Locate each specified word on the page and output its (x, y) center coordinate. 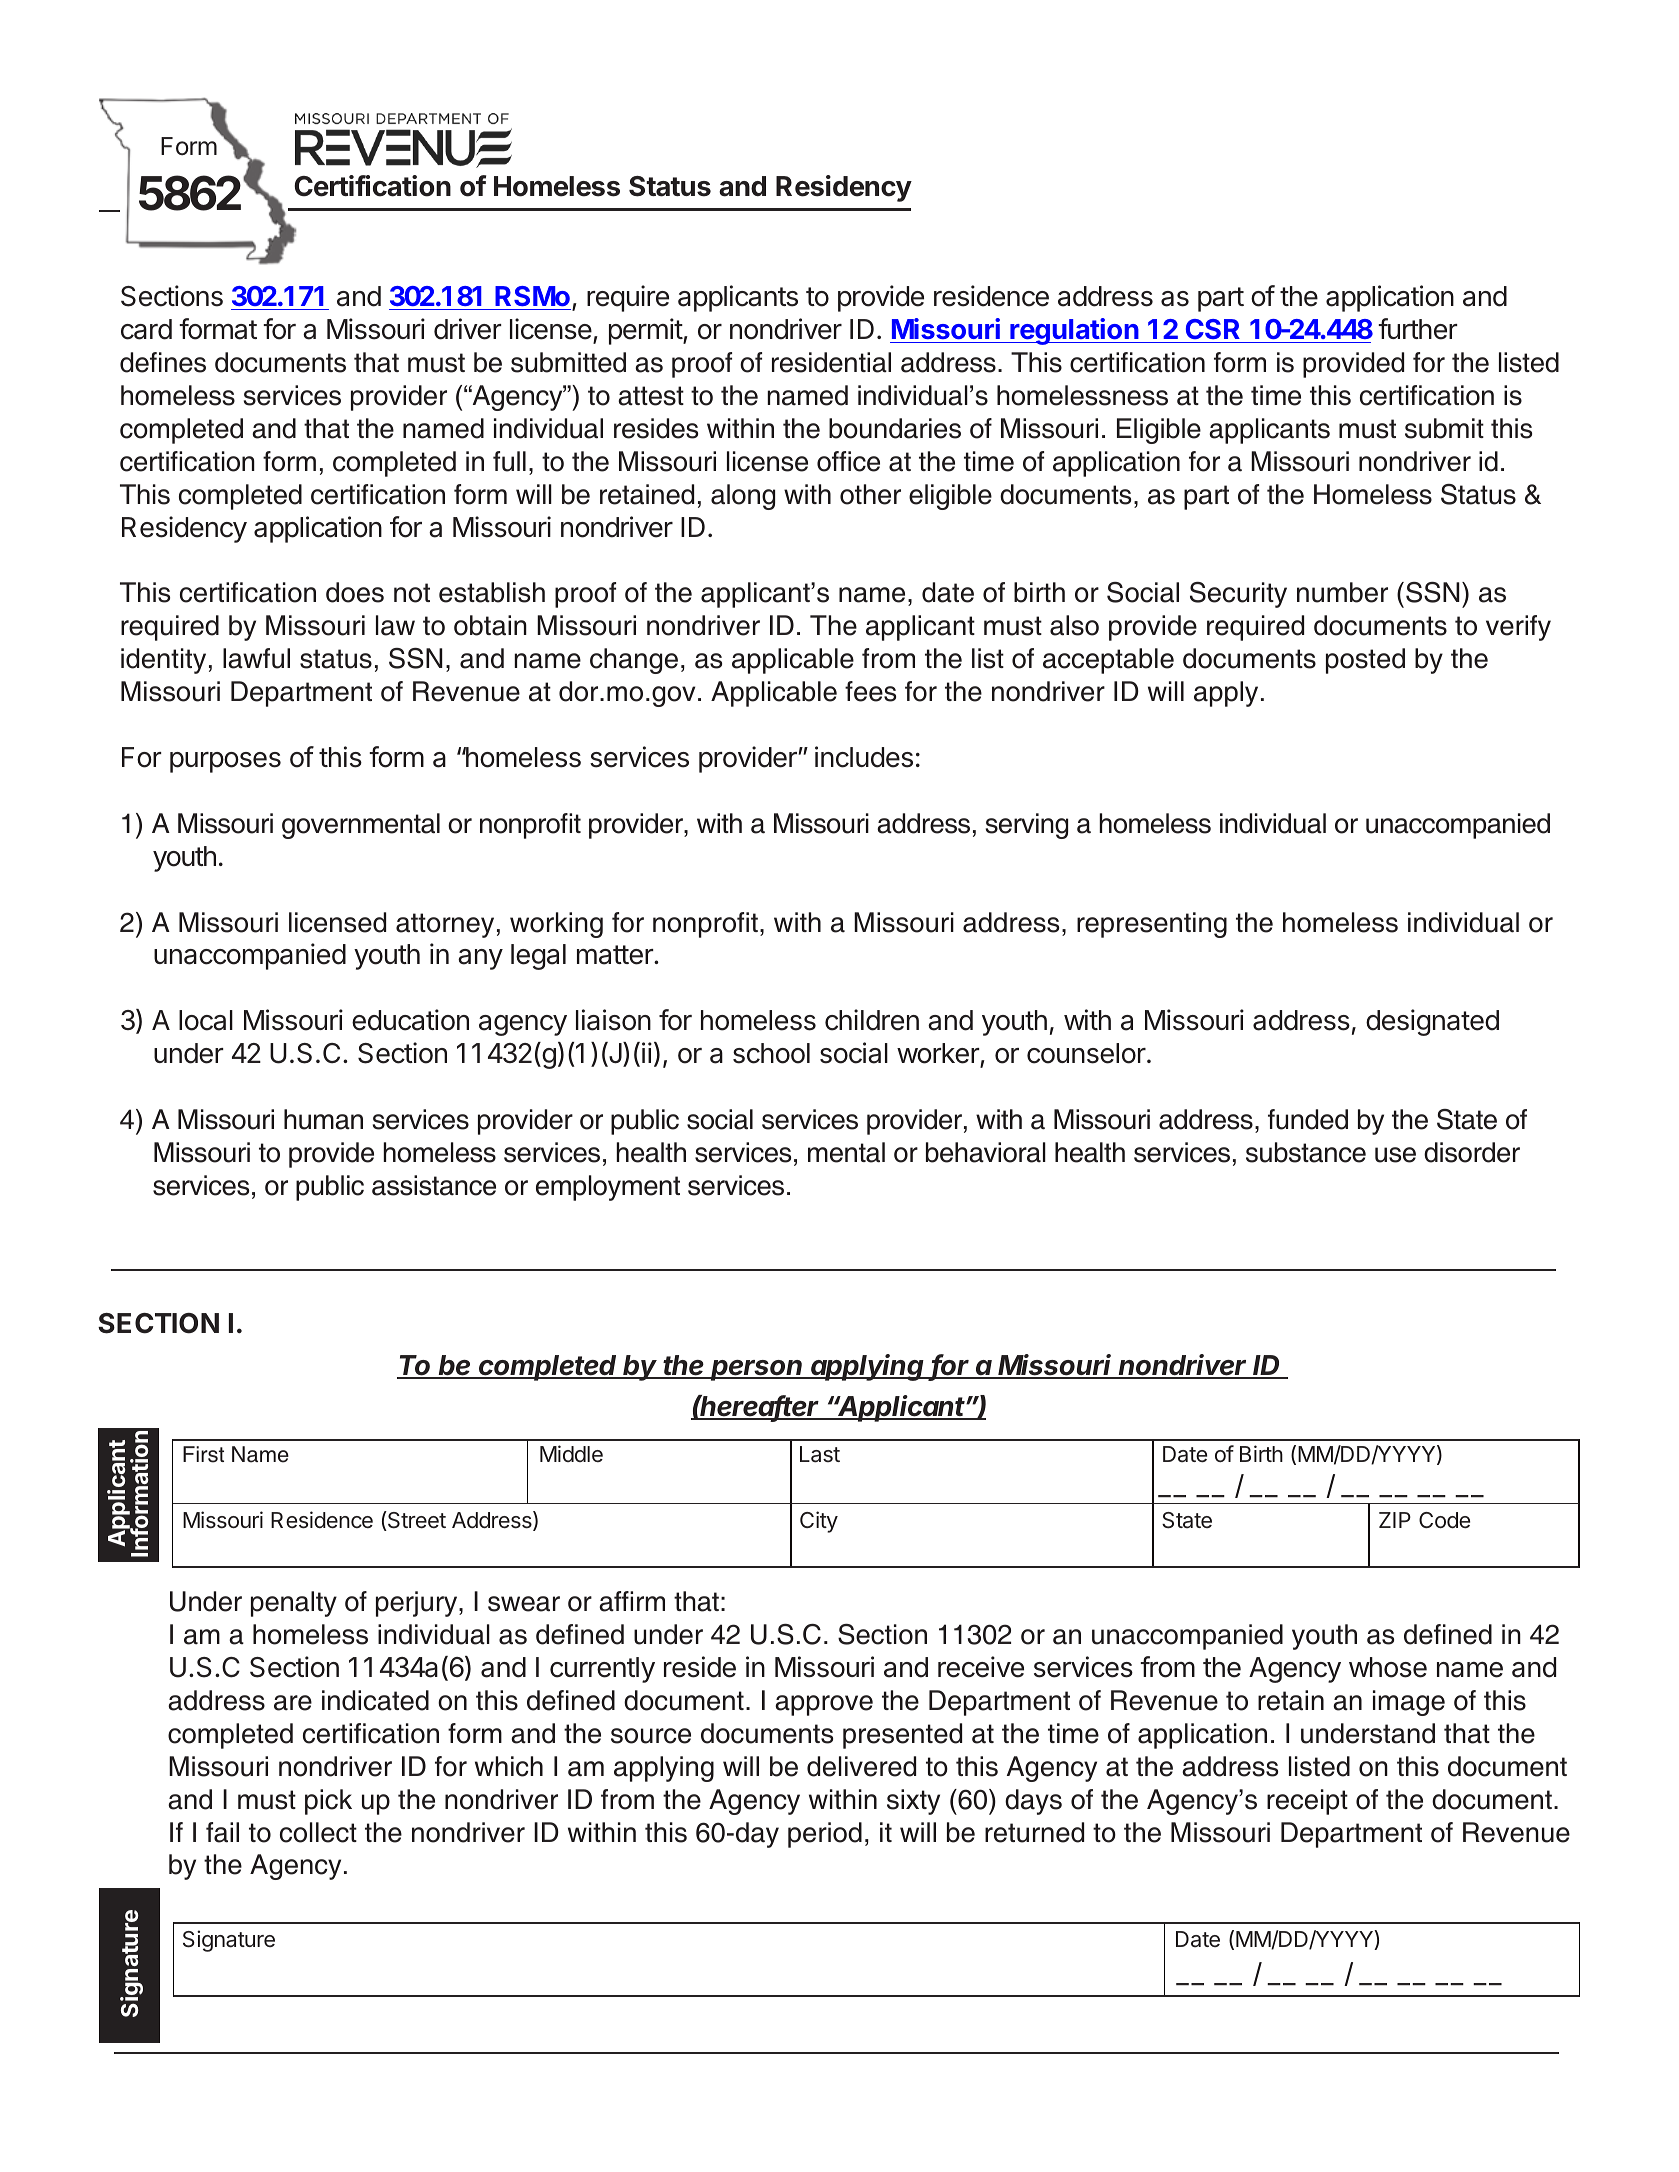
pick (328, 1802)
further (1417, 329)
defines (163, 362)
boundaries (895, 428)
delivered (861, 1766)
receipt (1307, 1802)
